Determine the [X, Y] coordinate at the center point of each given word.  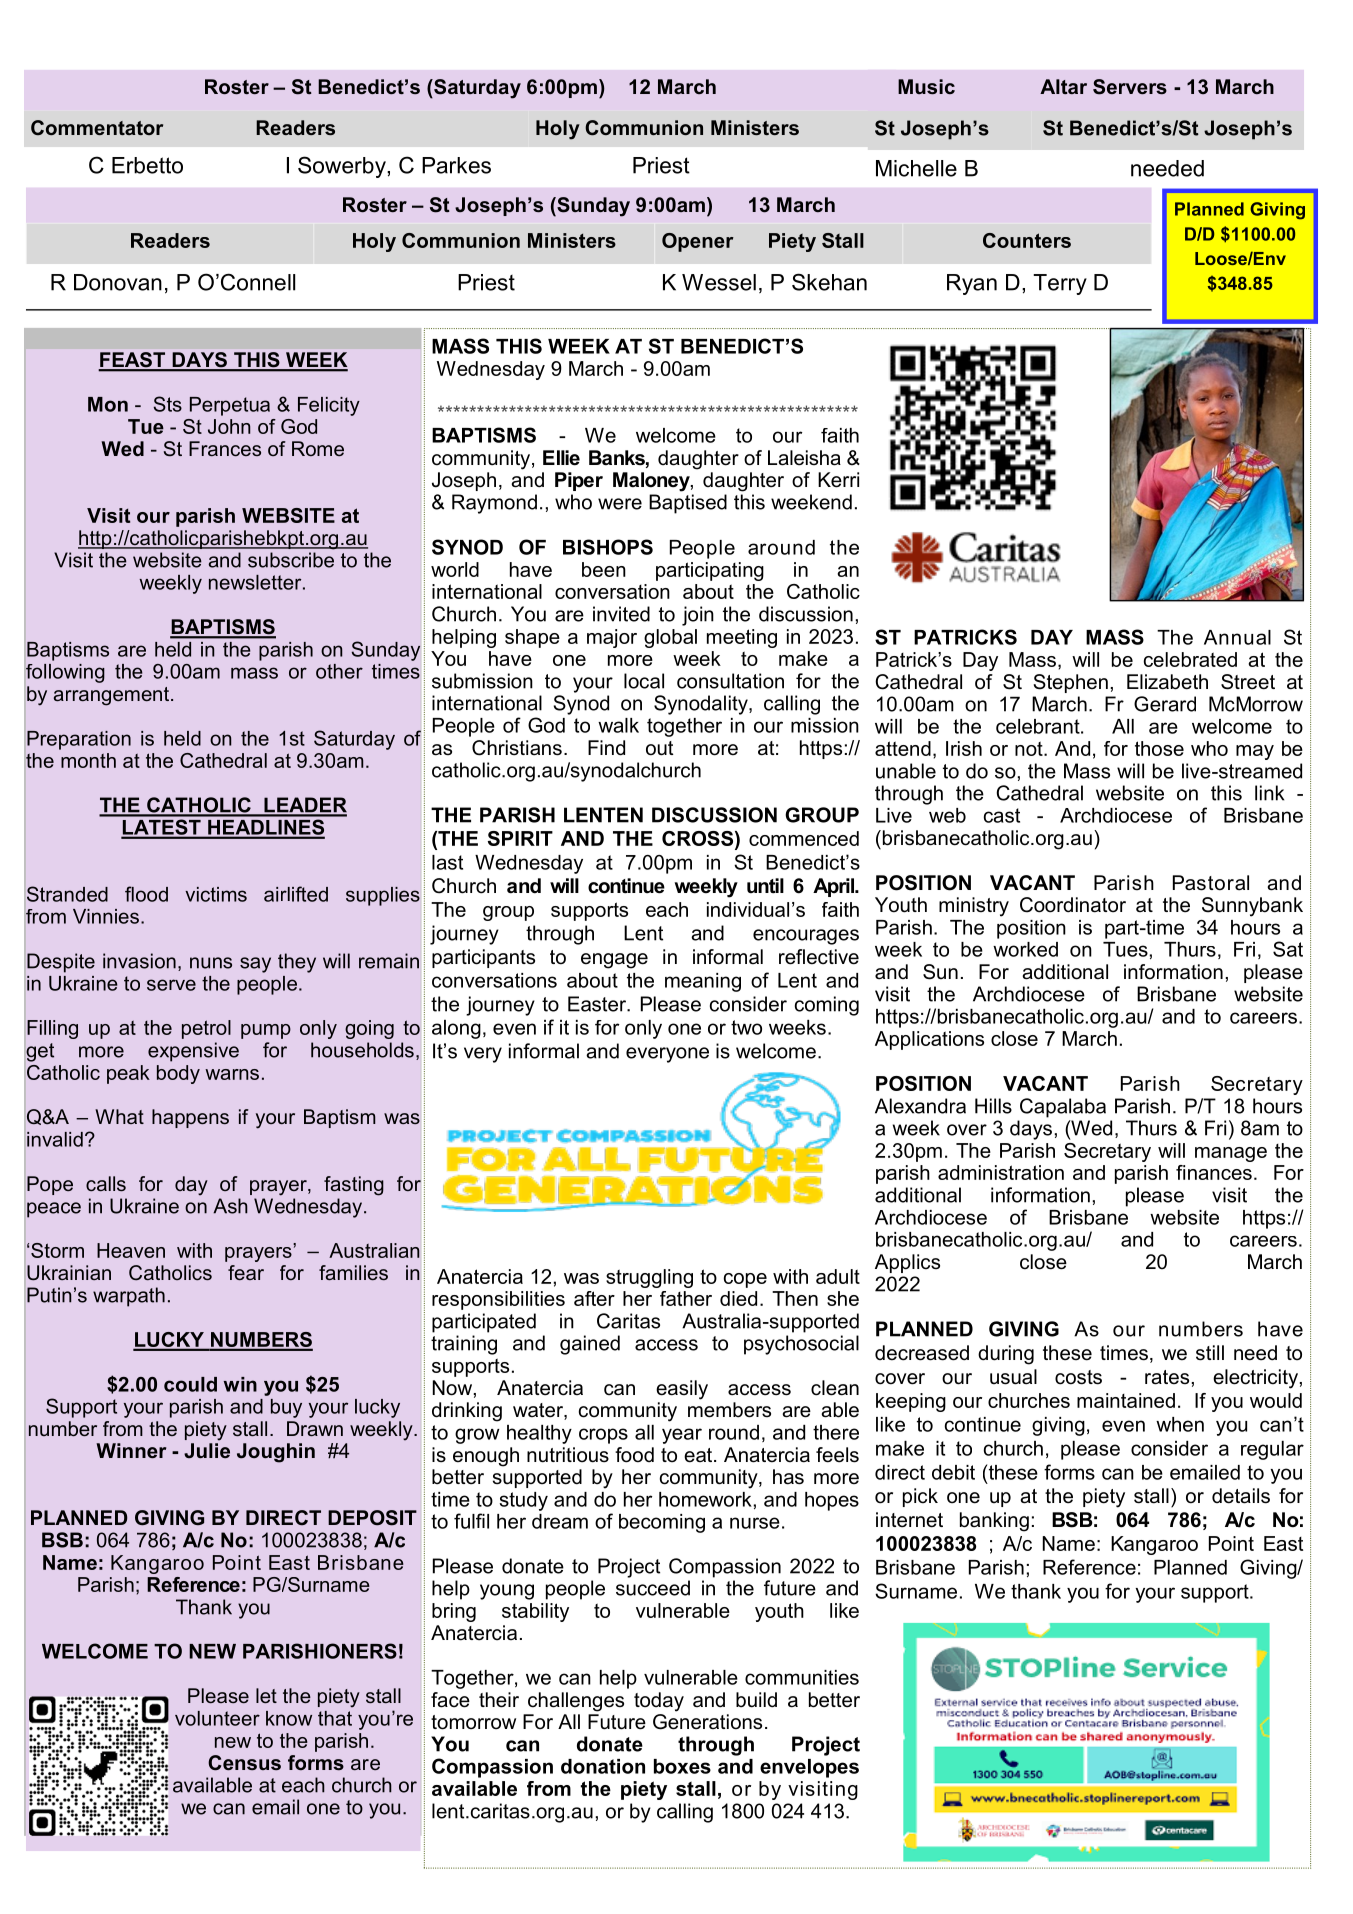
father [686, 1298]
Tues [1125, 949]
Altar [1063, 86]
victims [216, 894]
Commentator [97, 127]
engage [614, 961]
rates [1167, 1377]
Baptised [688, 504]
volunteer [217, 1718]
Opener [698, 242]
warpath [129, 1297]
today [659, 1702]
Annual [1237, 637]
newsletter [256, 582]
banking [994, 1522]
